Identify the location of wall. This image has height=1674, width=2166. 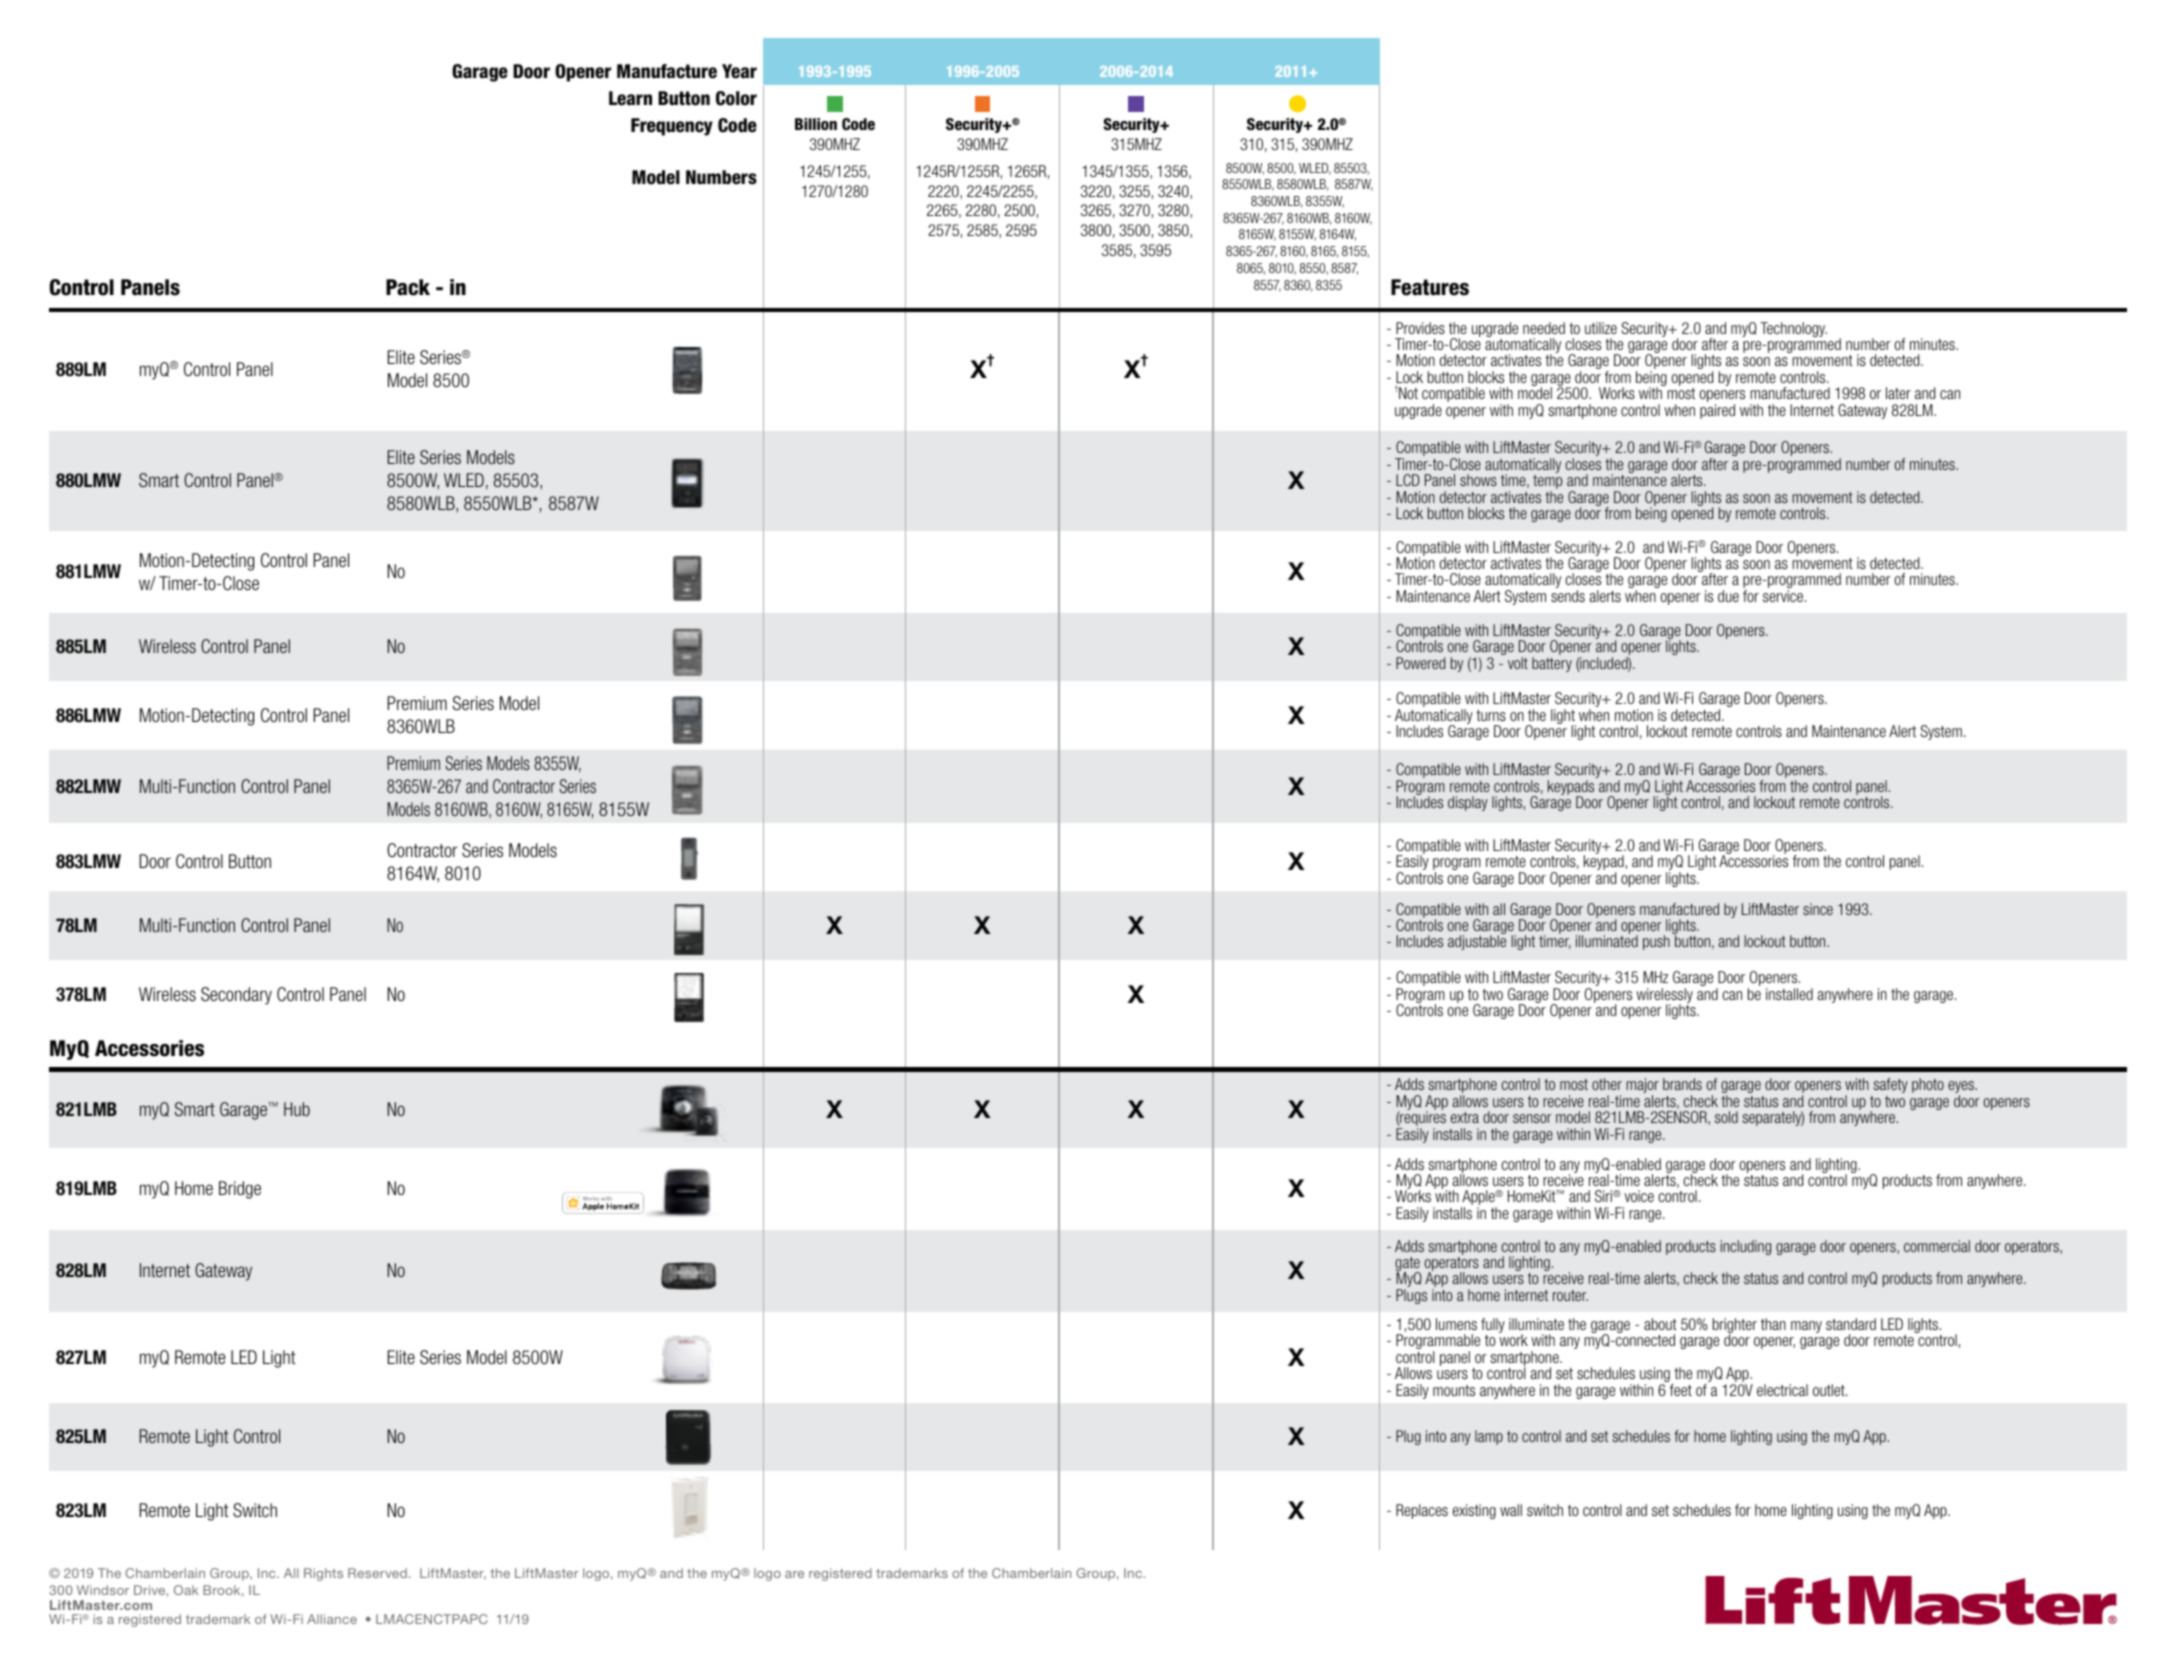
(1511, 1510).
